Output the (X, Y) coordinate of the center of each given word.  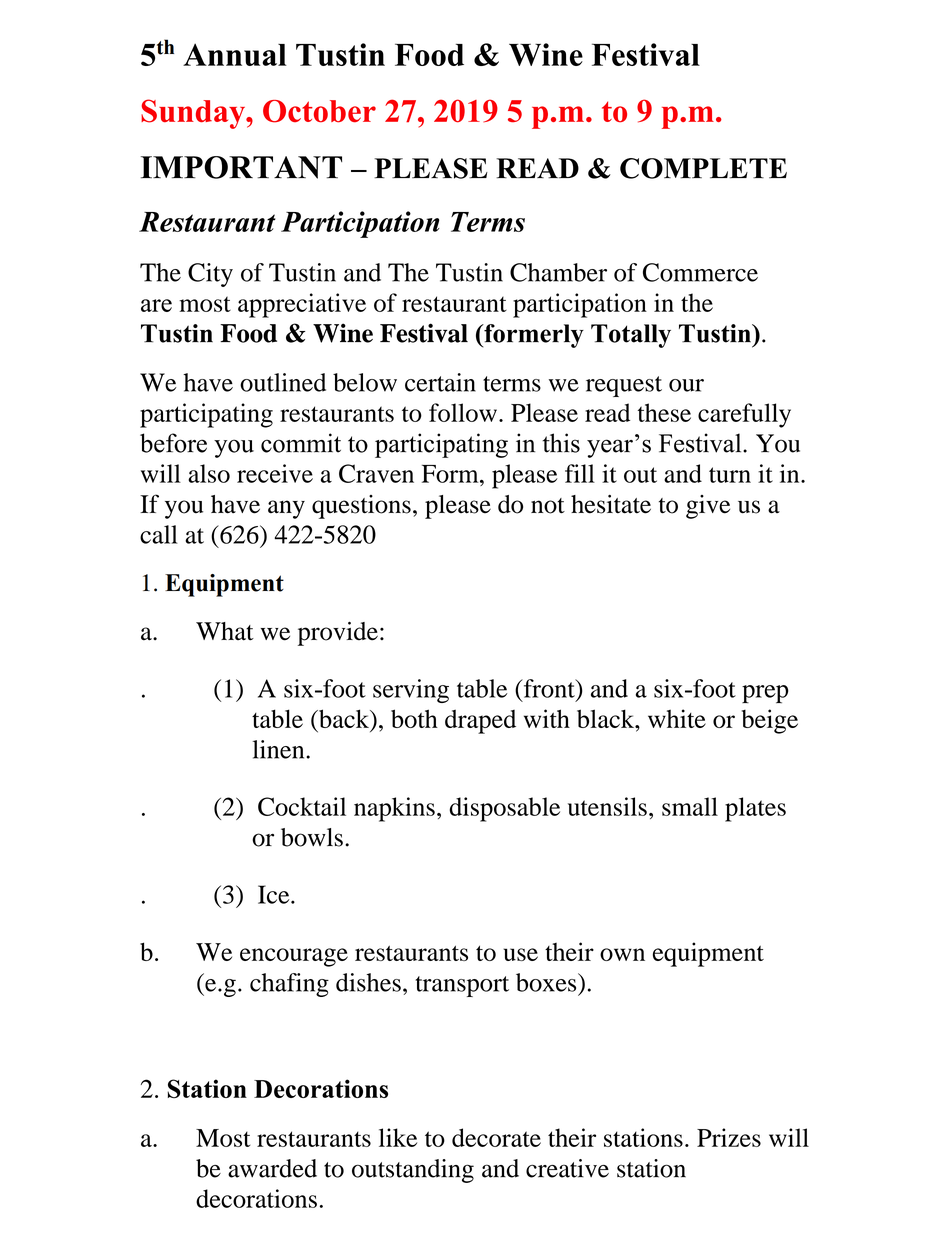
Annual (235, 54)
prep (765, 694)
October (319, 111)
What (225, 631)
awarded (272, 1168)
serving (411, 691)
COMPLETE (703, 168)
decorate (496, 1137)
